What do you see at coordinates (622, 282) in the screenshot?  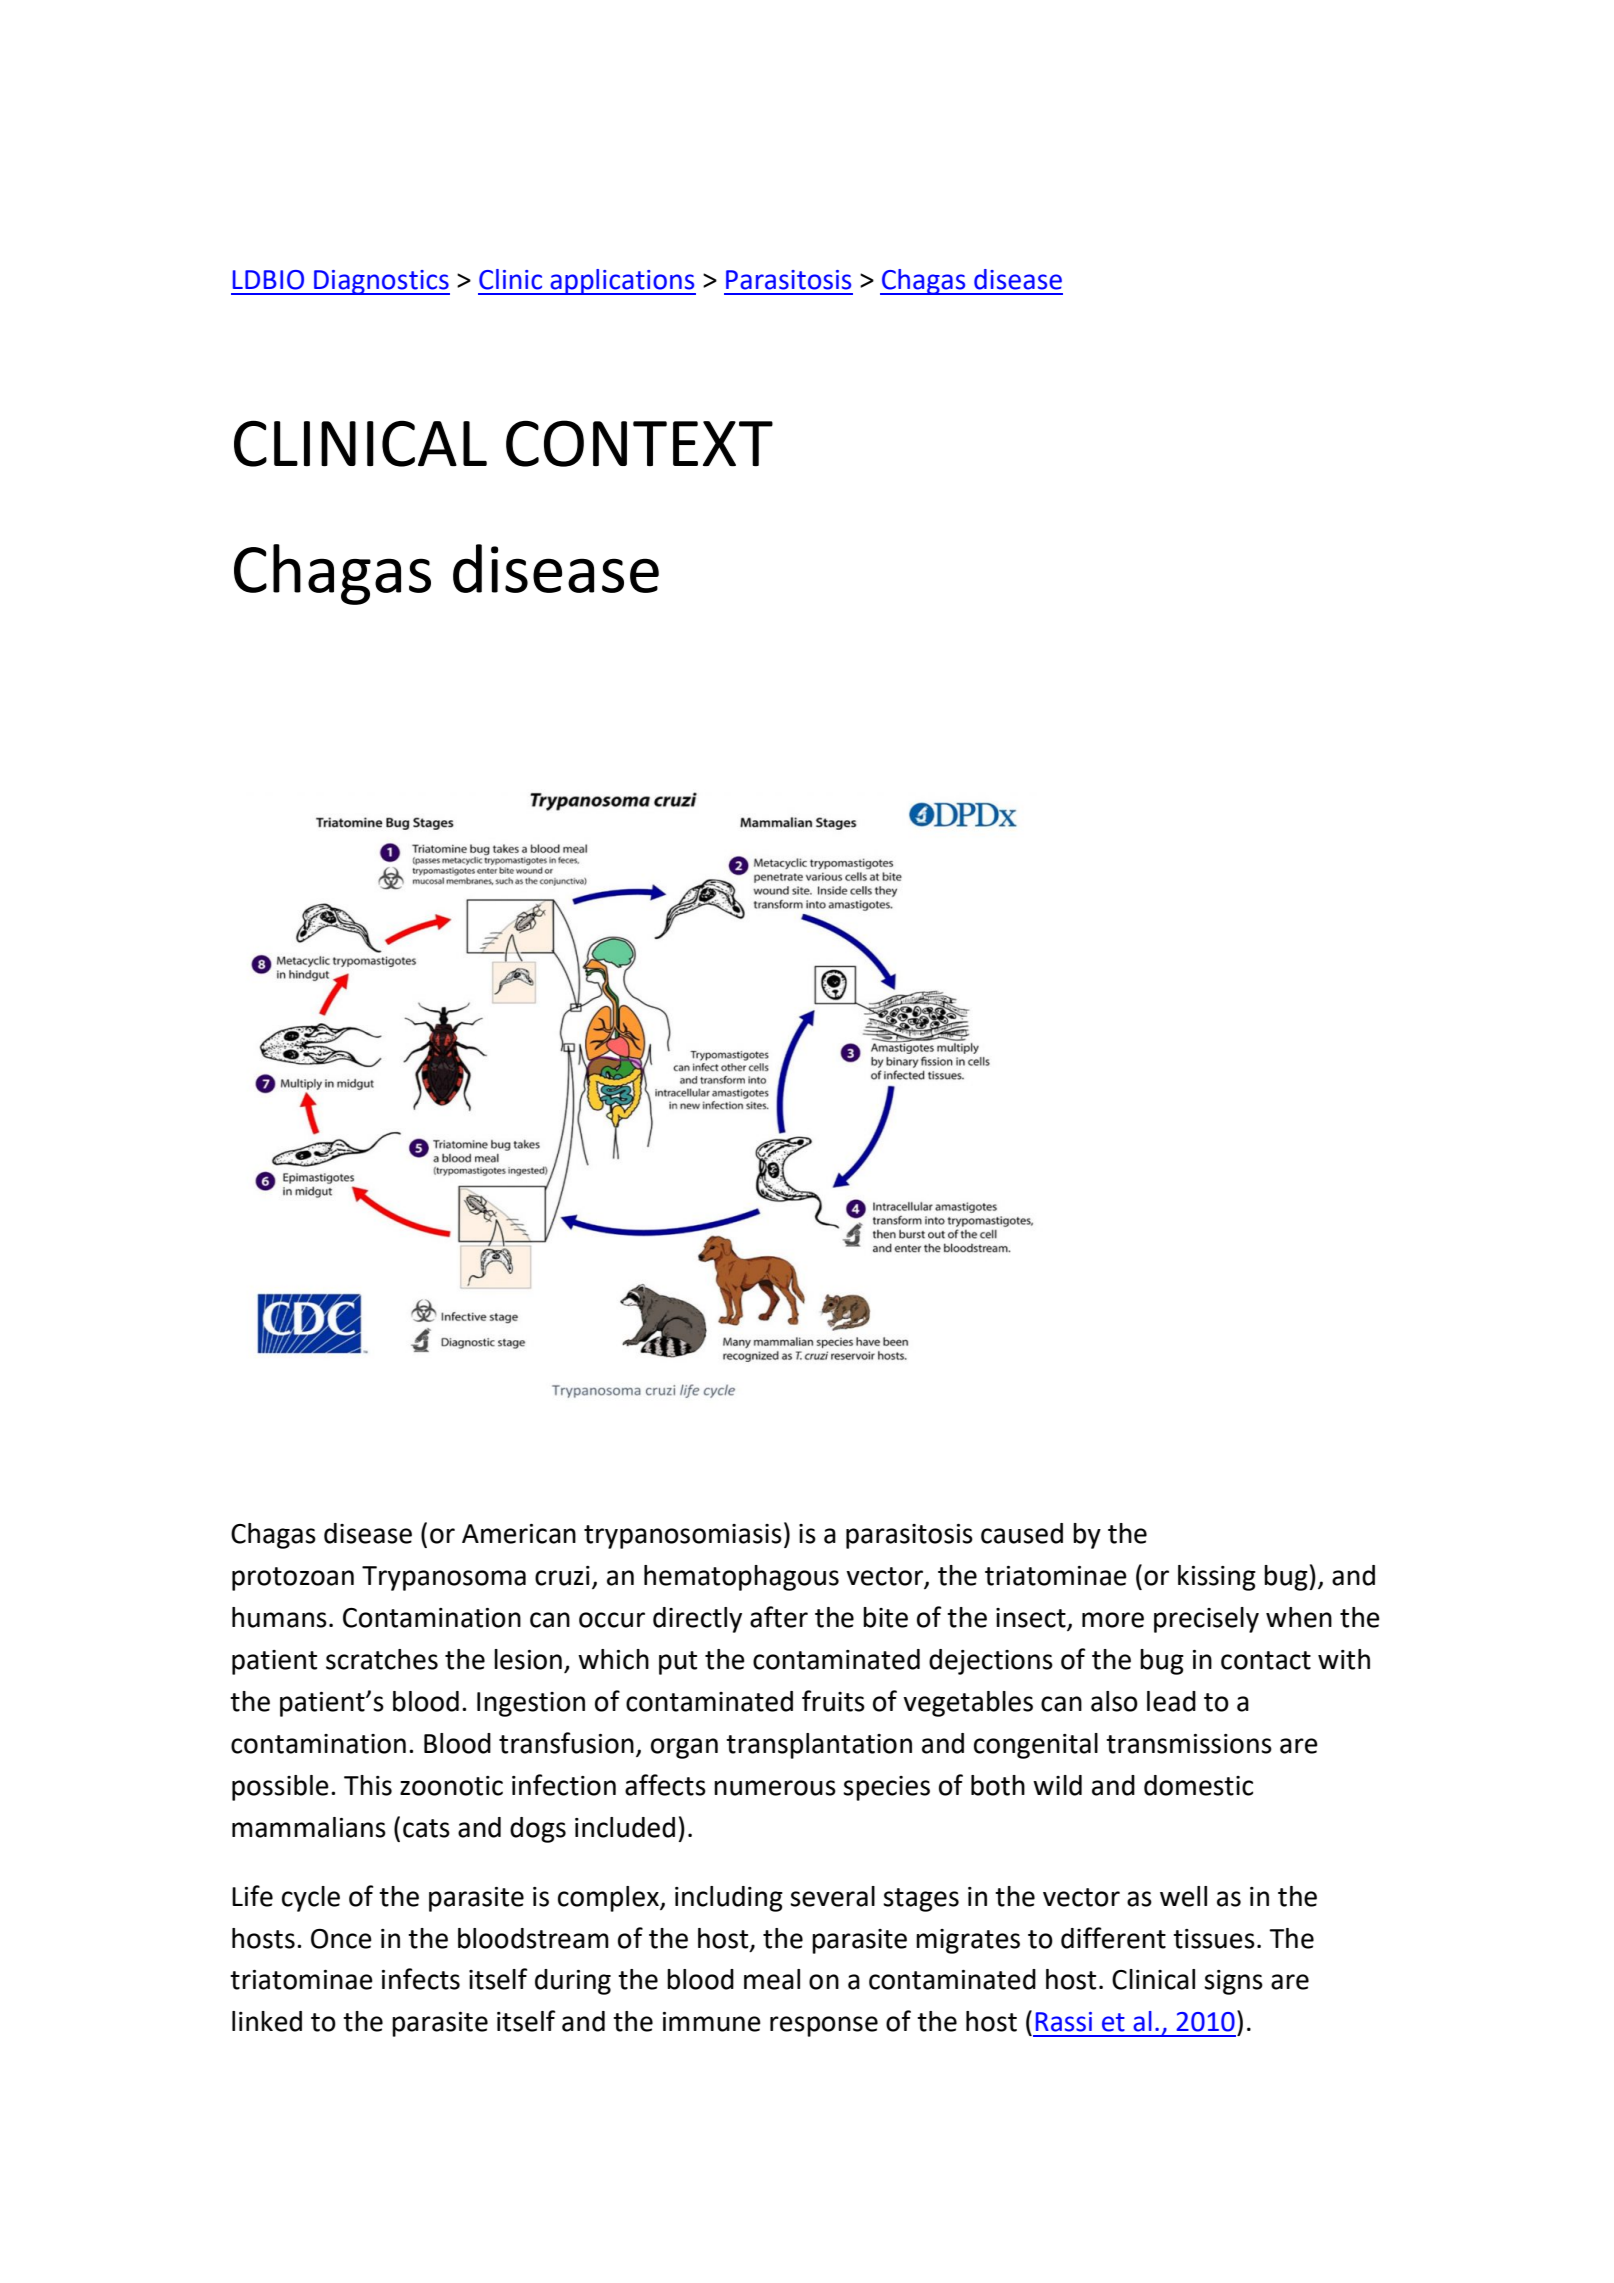 I see `applications` at bounding box center [622, 282].
